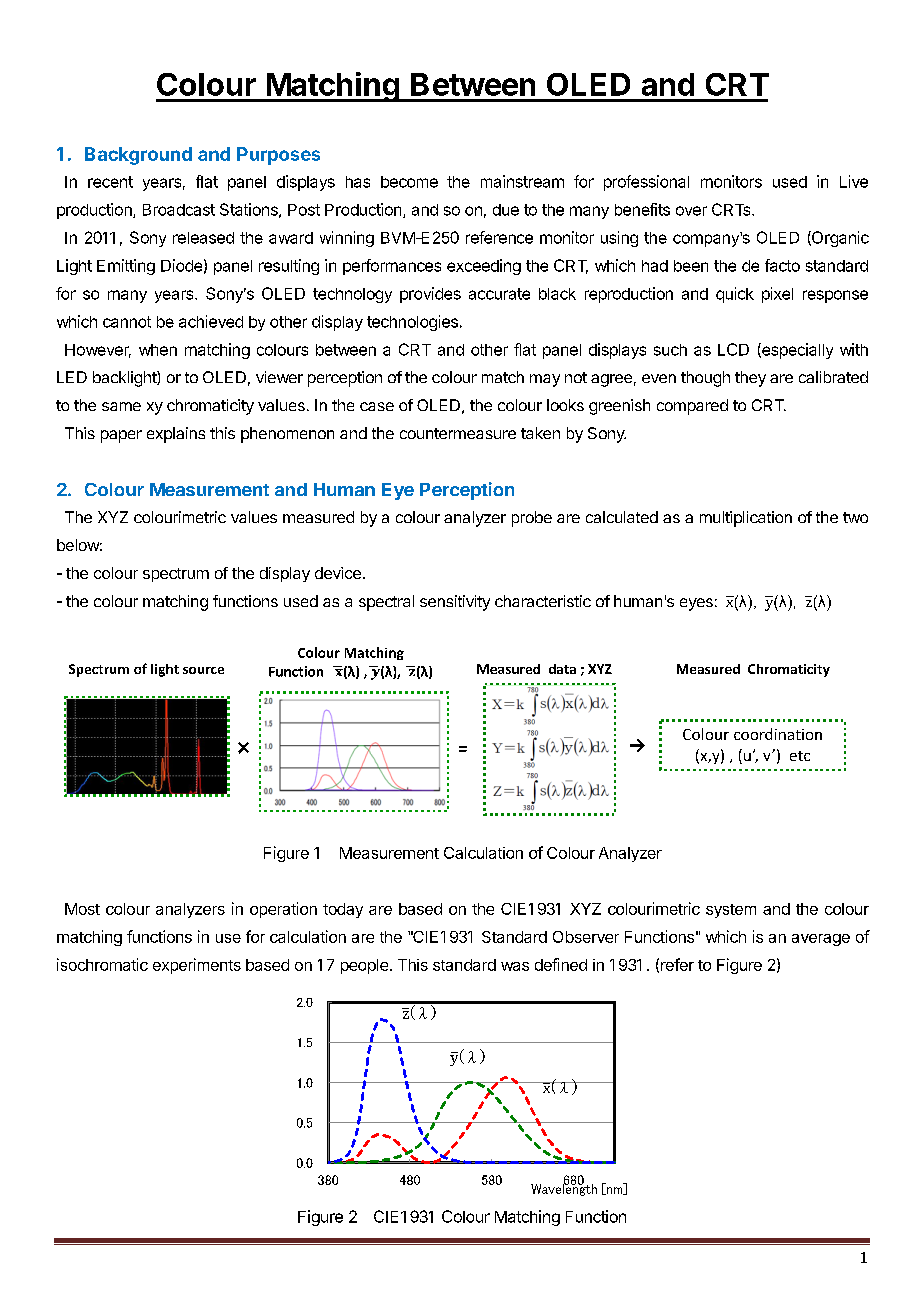 This page has height=1308, width=924. Describe the element at coordinates (562, 669) in the page. I see `data` at that location.
